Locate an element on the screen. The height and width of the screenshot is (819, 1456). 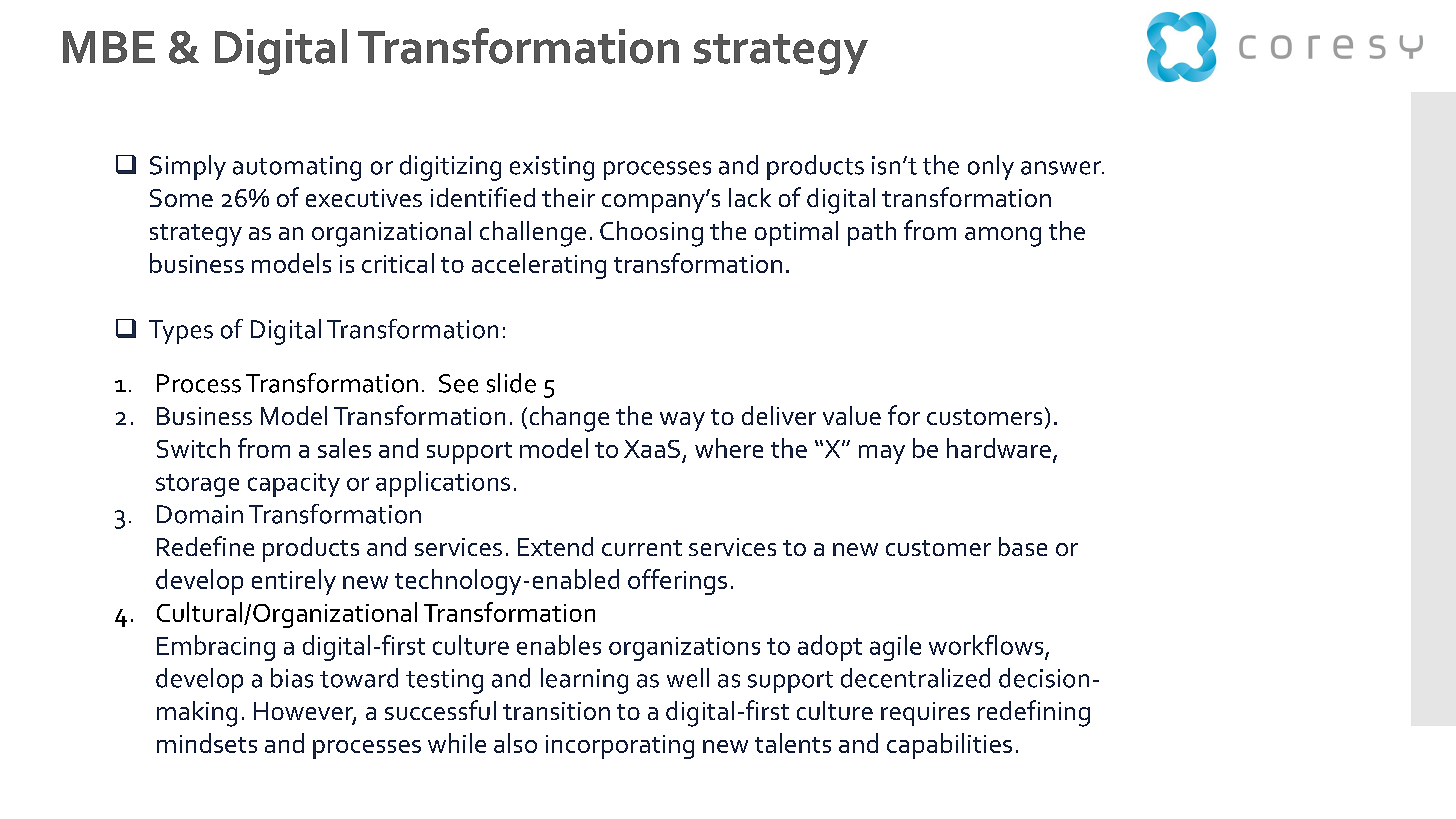
change is located at coordinates (569, 419).
